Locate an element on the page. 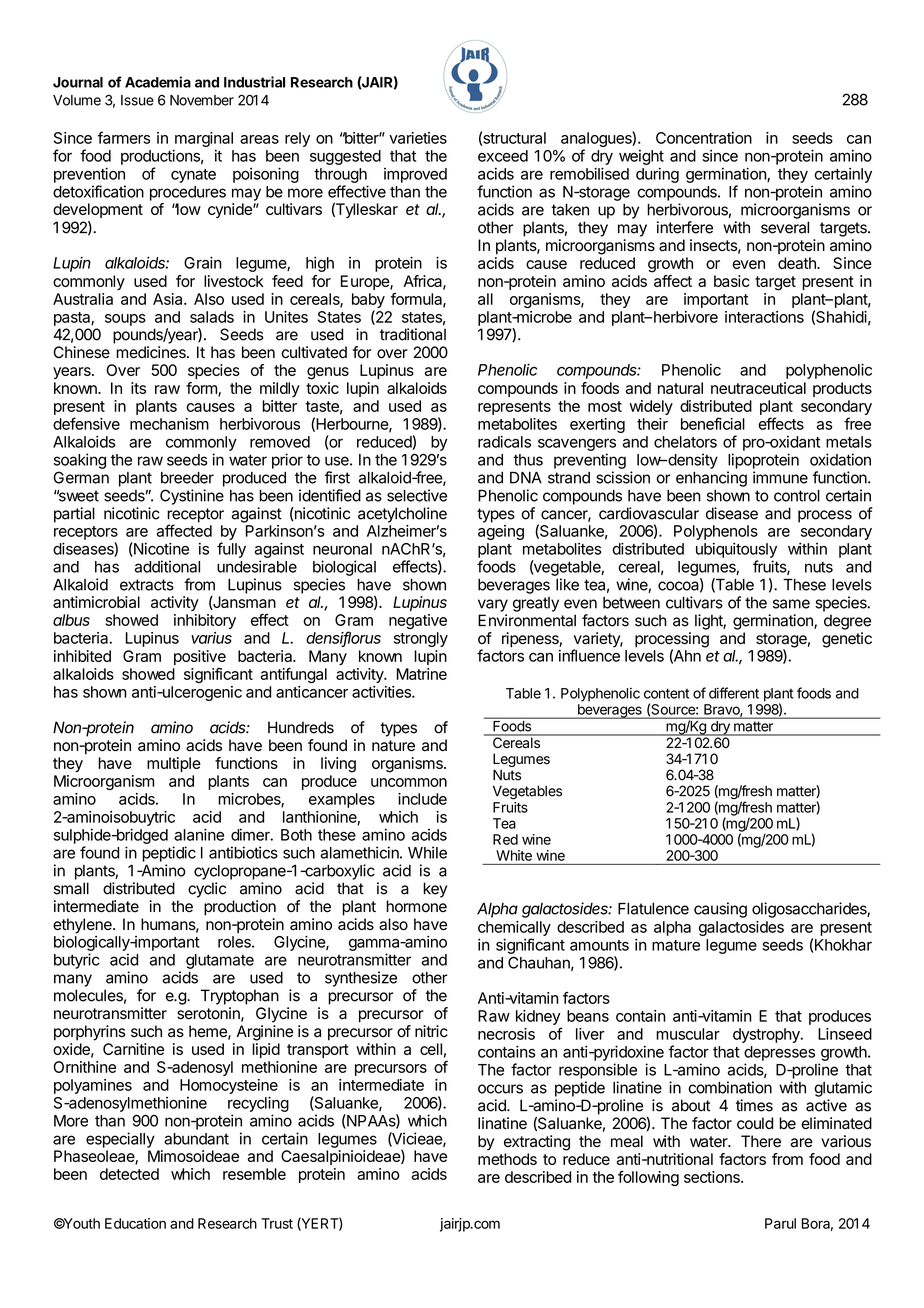 The width and height of the page is (924, 1308). medicines is located at coordinates (152, 352).
